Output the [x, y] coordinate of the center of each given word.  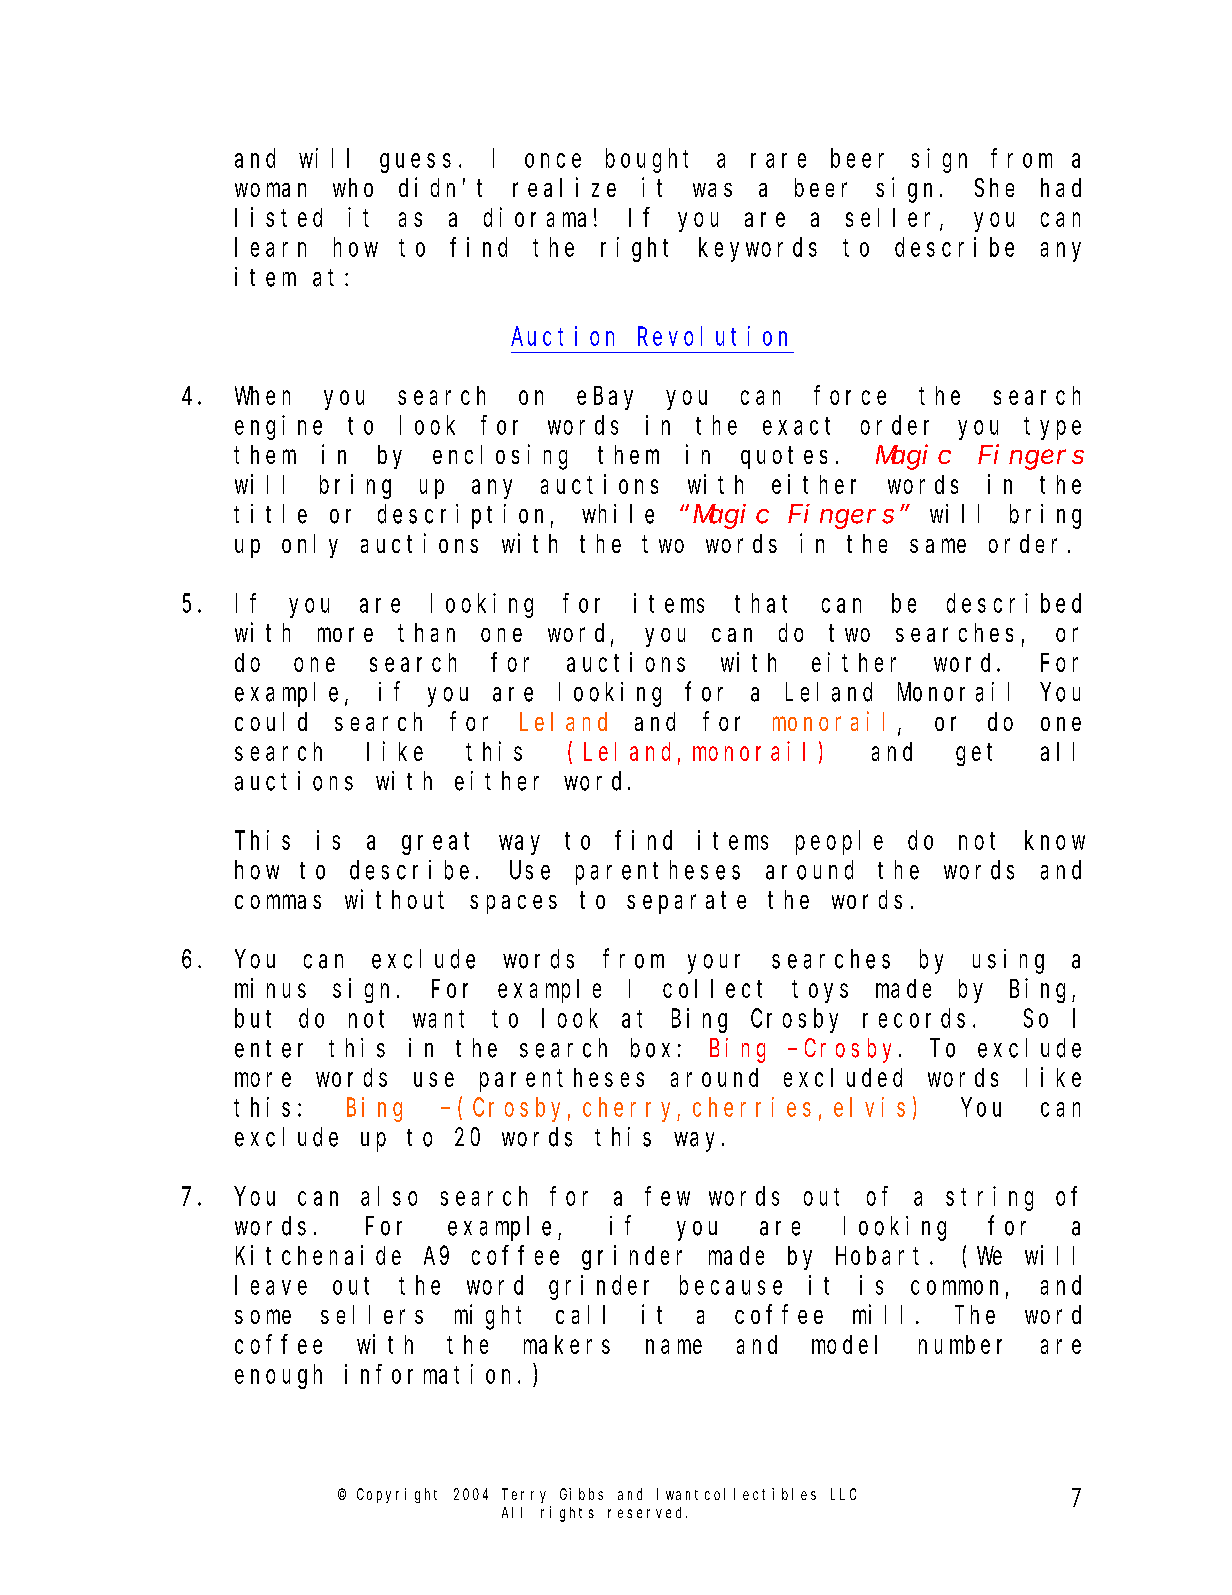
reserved [647, 1512]
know [1055, 840]
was [712, 190]
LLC [843, 1494]
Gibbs [581, 1494]
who [353, 187]
